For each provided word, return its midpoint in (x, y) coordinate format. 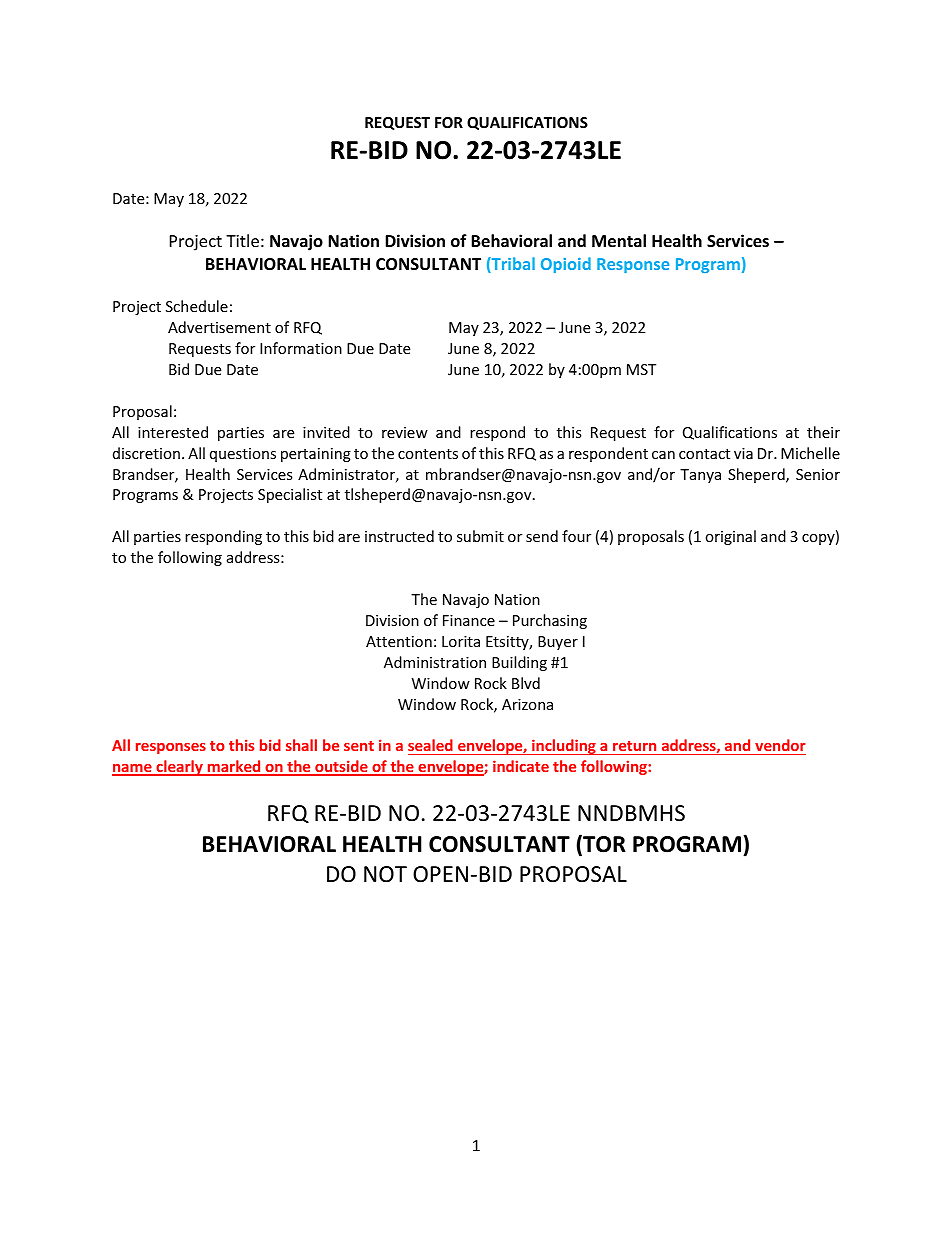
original (730, 537)
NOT (385, 874)
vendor (780, 745)
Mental (619, 241)
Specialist (290, 495)
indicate (521, 766)
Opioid (566, 265)
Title (242, 240)
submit (480, 536)
